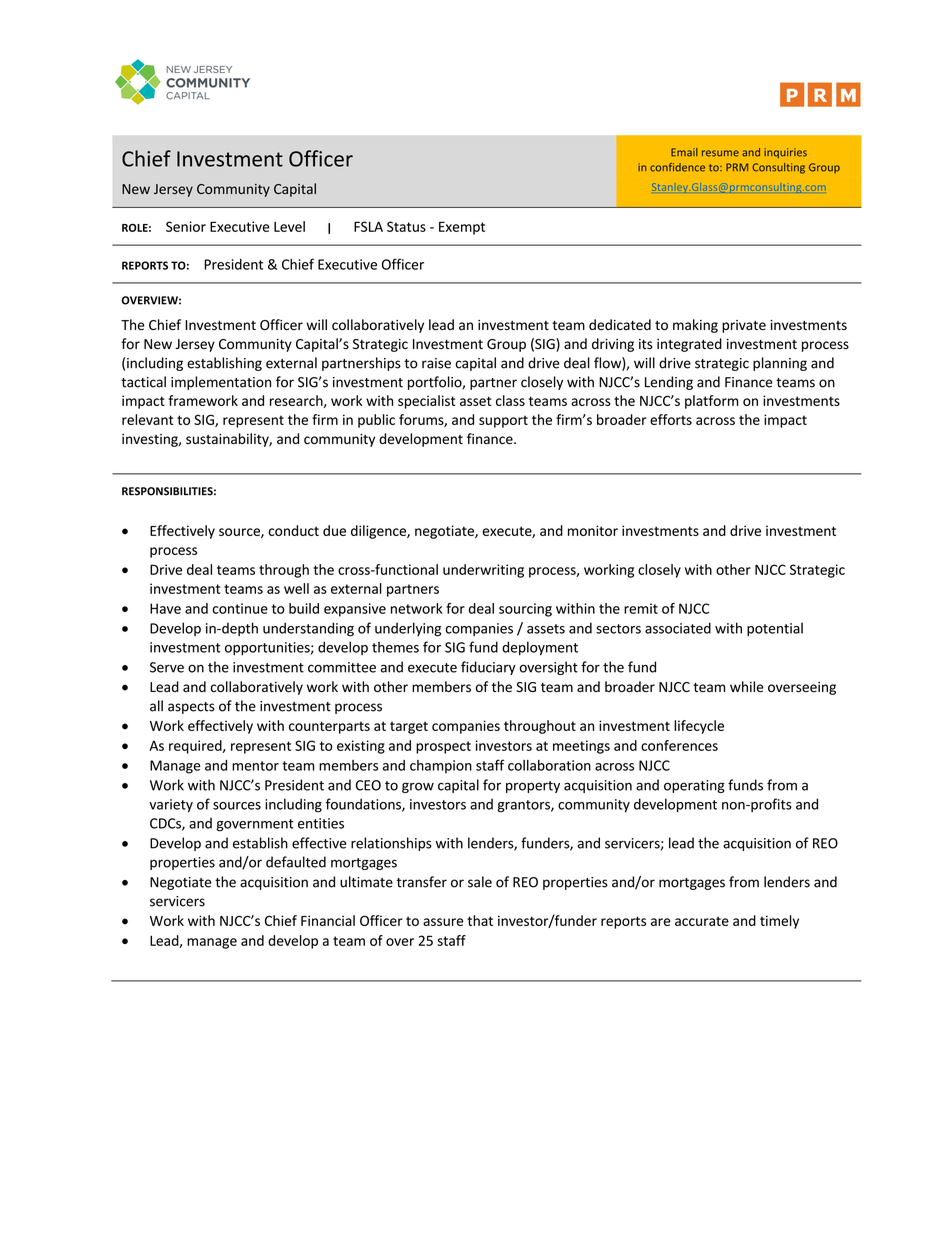 The height and width of the screenshot is (1233, 952). I want to click on lifecycle, so click(699, 727).
